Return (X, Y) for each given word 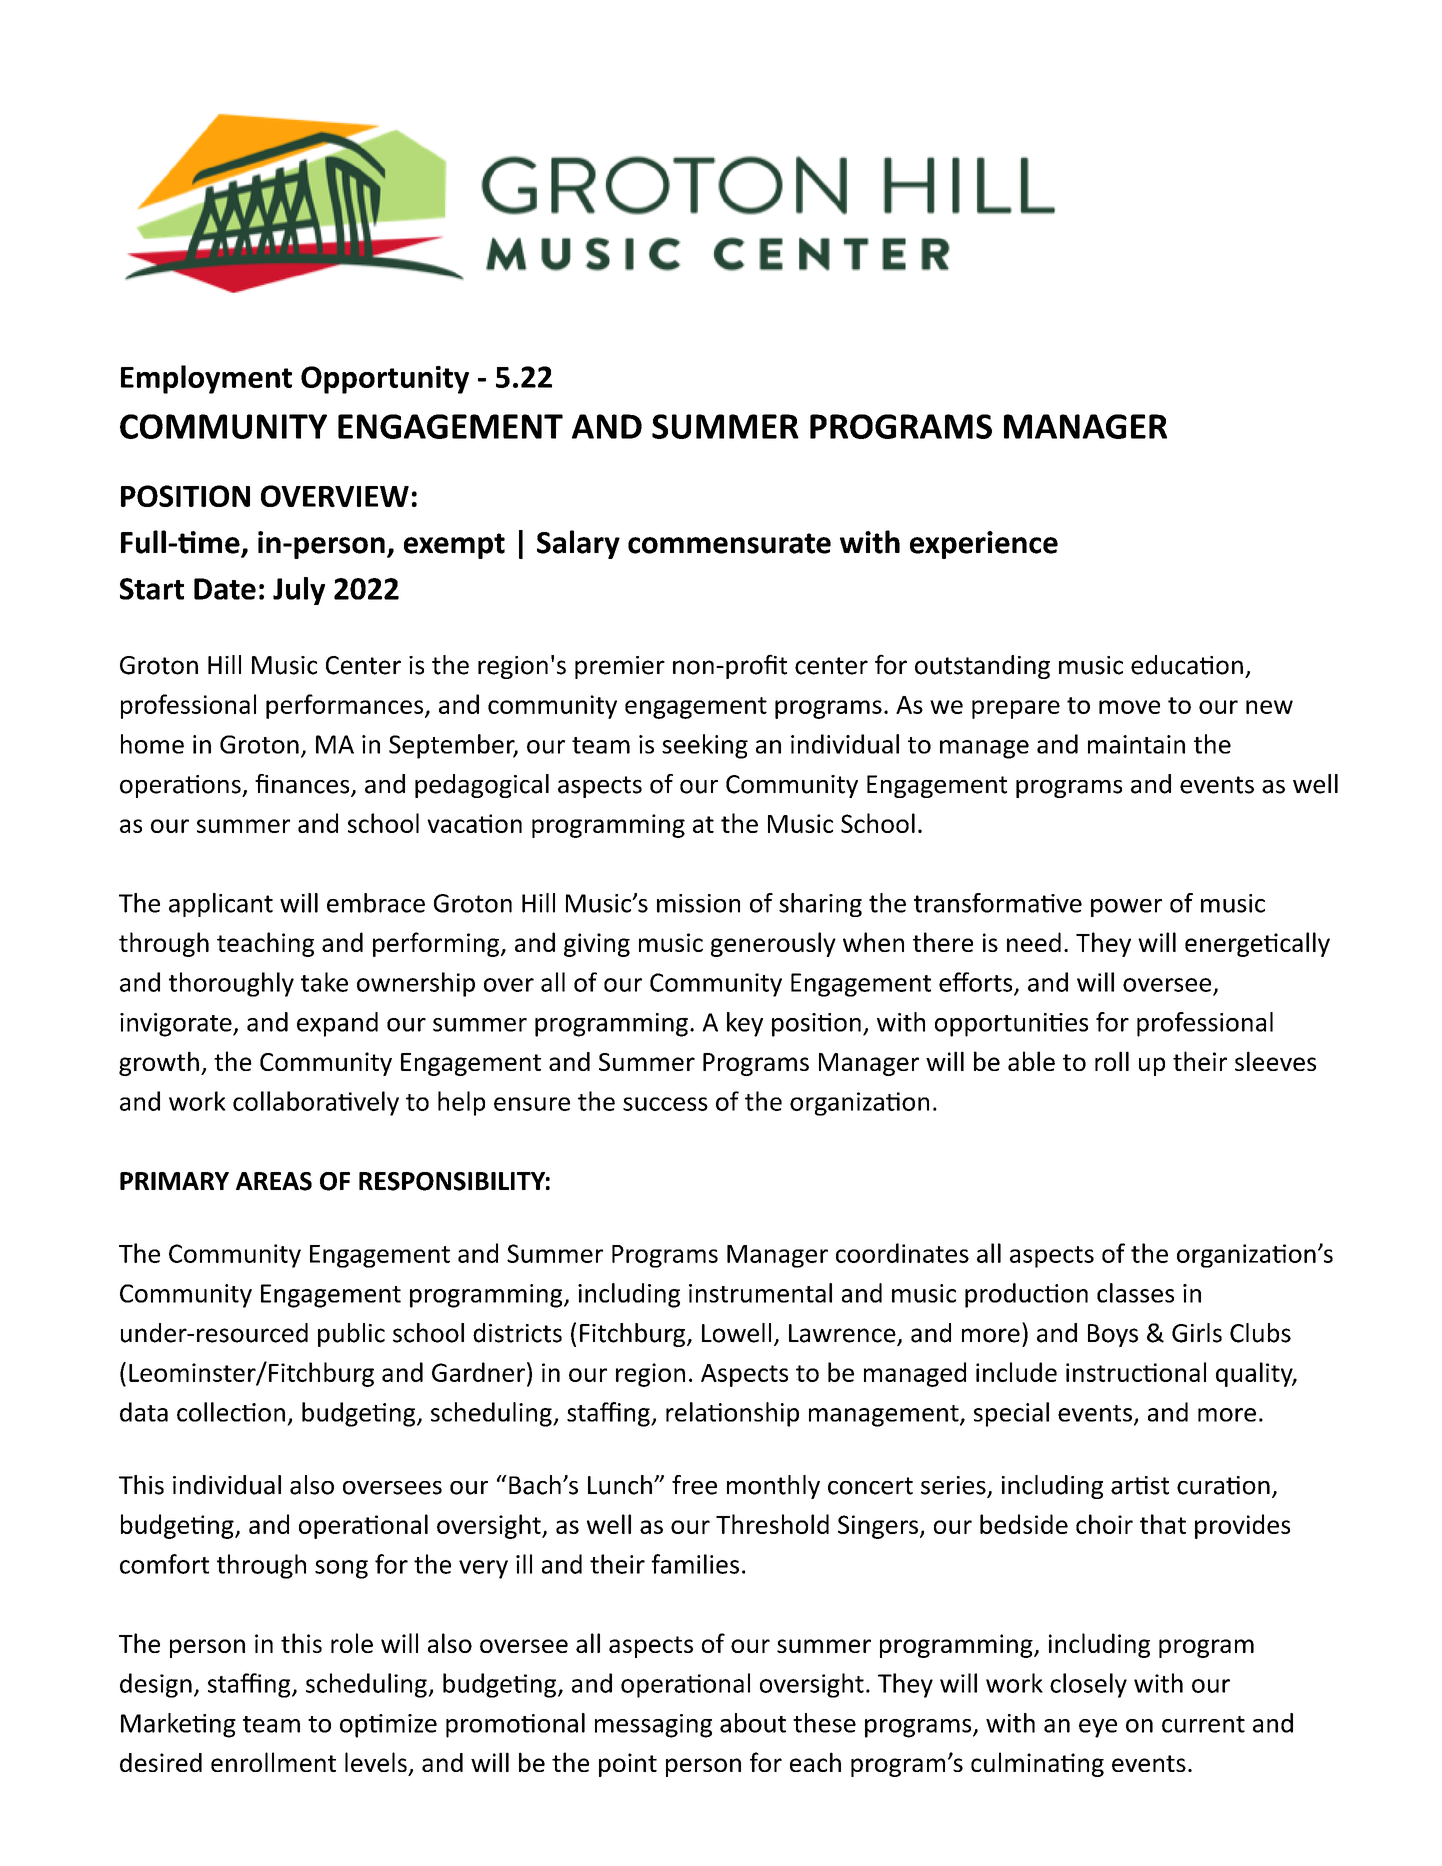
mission (698, 903)
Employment (206, 379)
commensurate (729, 543)
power (1126, 908)
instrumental (760, 1293)
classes (1135, 1293)
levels (376, 1762)
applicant (221, 905)
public (351, 1335)
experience (984, 545)
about (753, 1723)
